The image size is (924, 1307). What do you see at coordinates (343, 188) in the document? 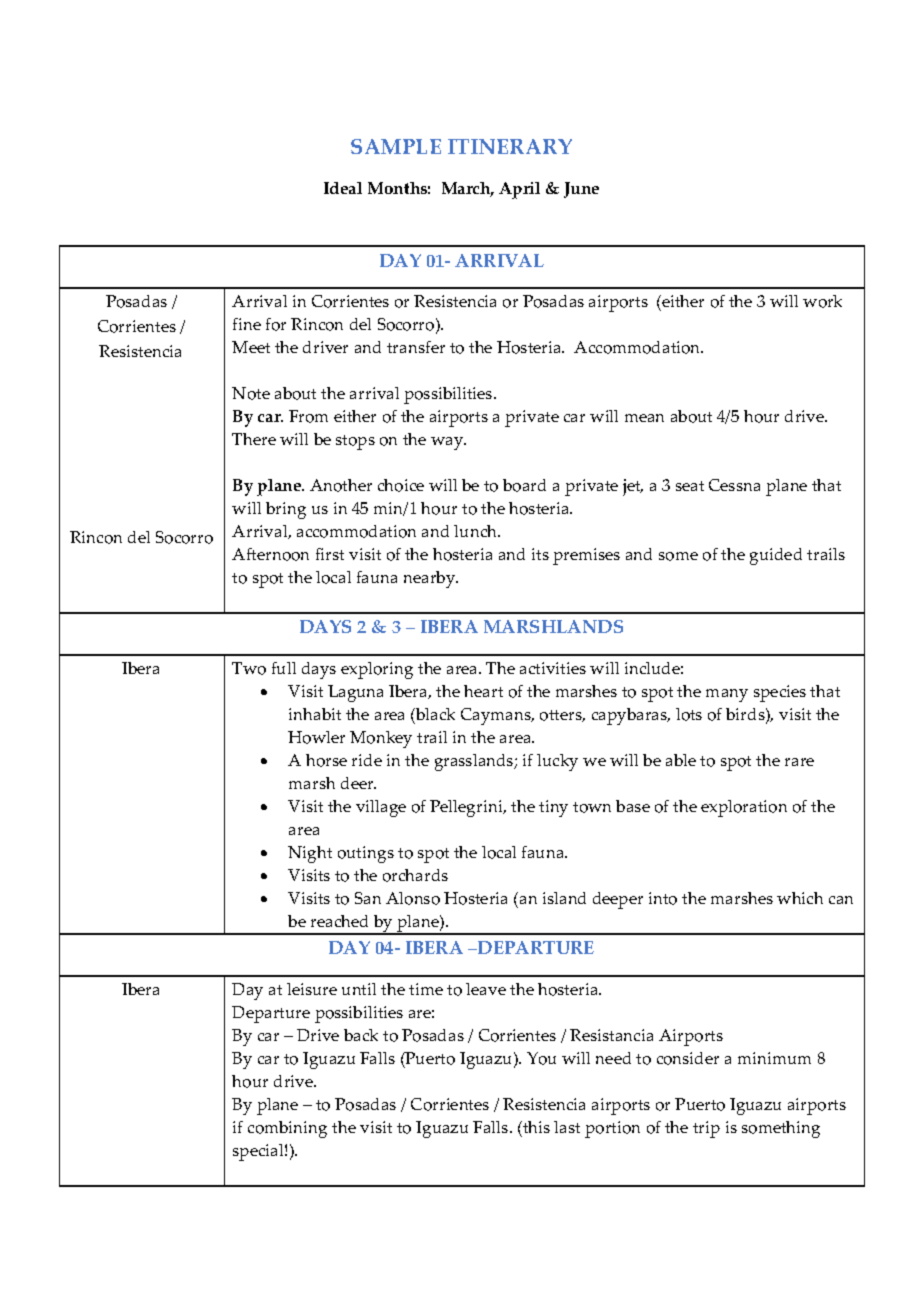
I see `Ideal` at bounding box center [343, 188].
